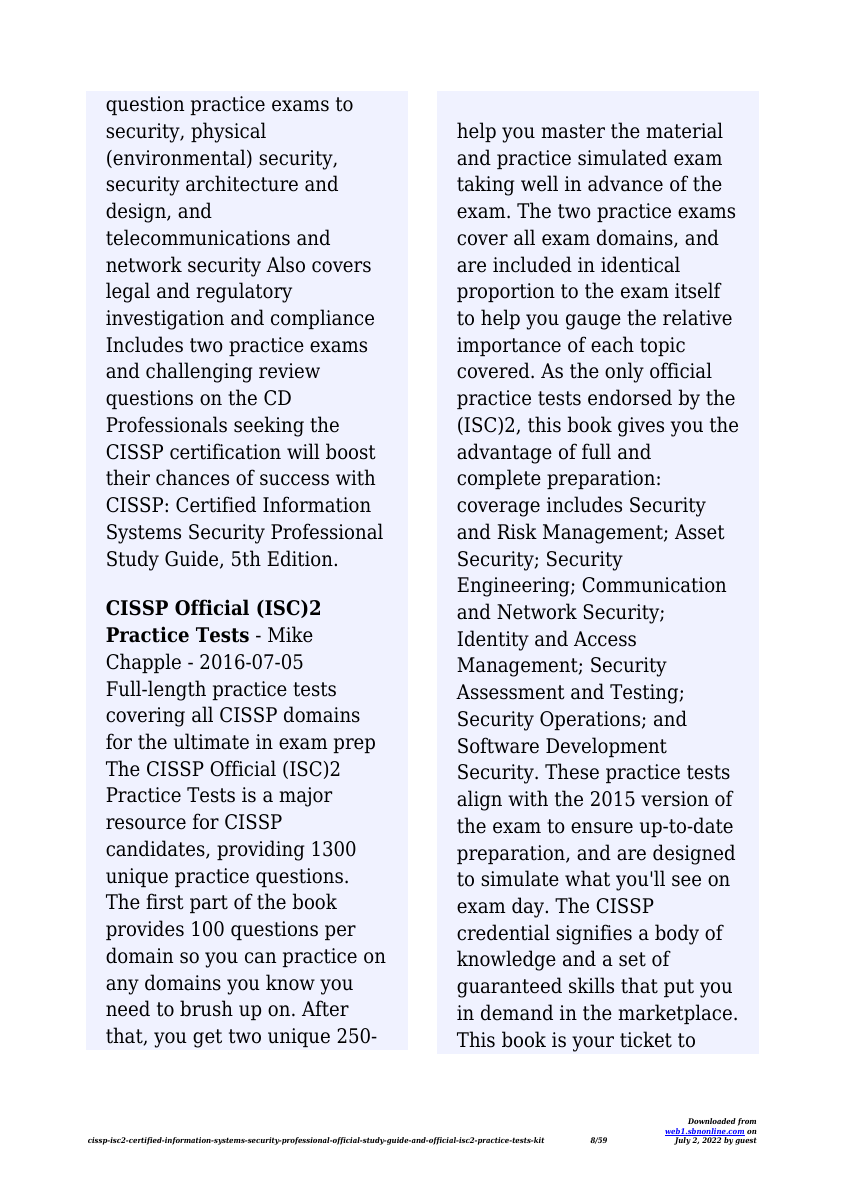  What do you see at coordinates (485, 185) in the screenshot?
I see `taking` at bounding box center [485, 185].
